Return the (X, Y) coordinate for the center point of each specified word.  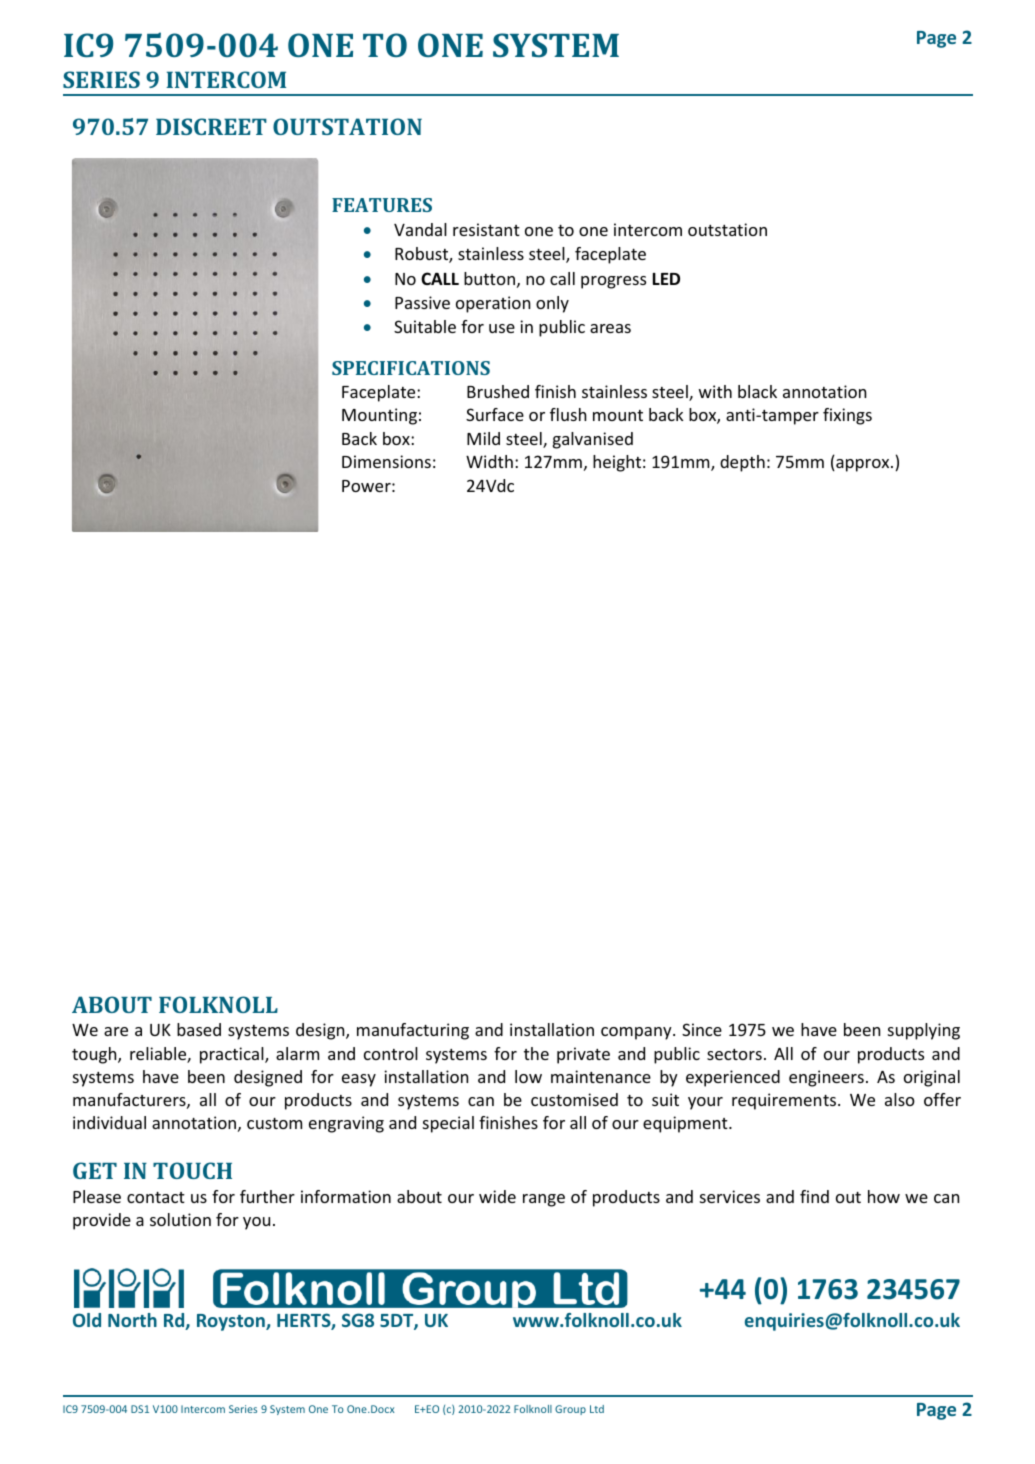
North (132, 1320)
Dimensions (386, 461)
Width (489, 461)
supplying (924, 1031)
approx (863, 465)
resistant (486, 229)
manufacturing (413, 1031)
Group (570, 1410)
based (199, 1029)
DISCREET (211, 126)
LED (666, 279)
